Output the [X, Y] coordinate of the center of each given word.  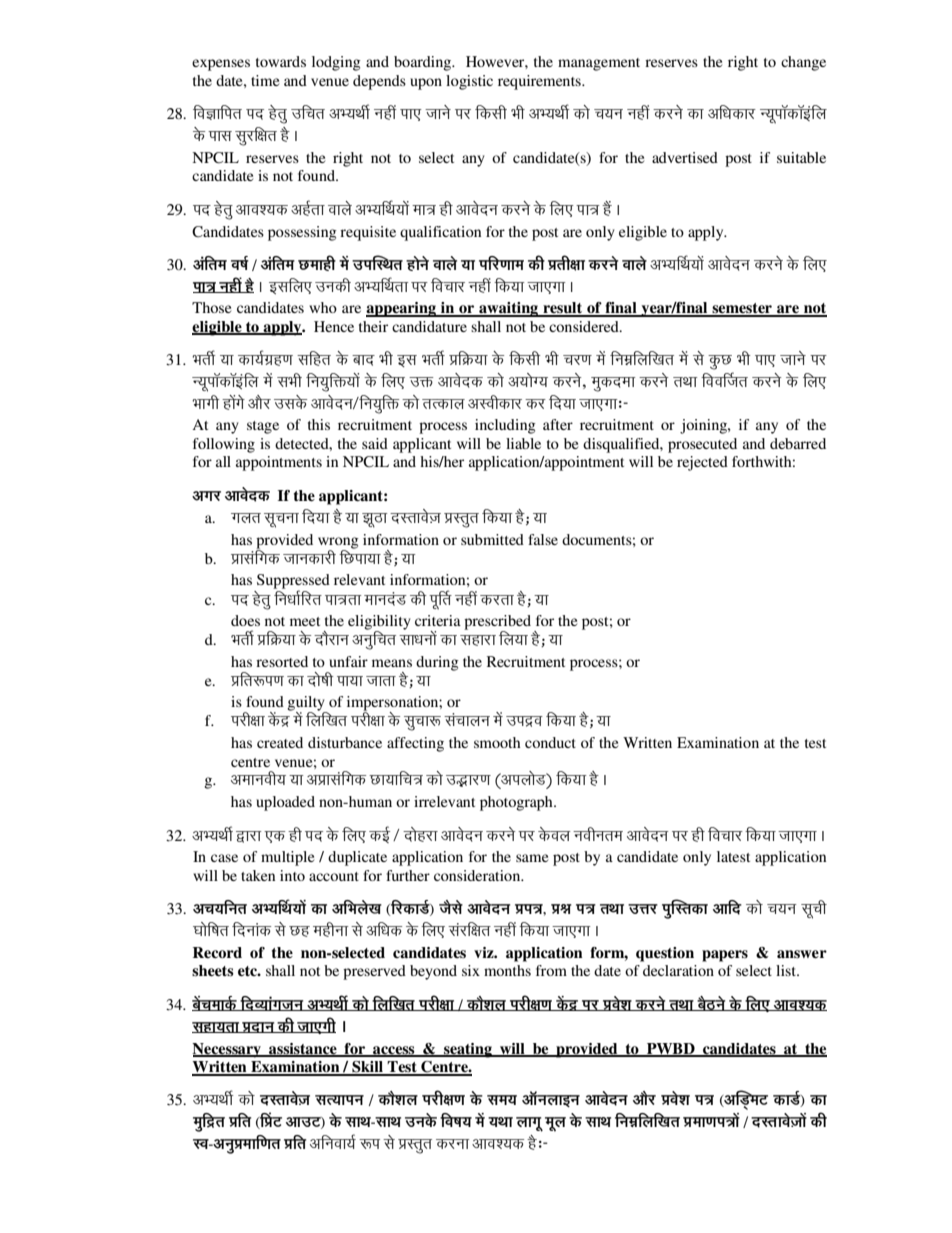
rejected [702, 463]
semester [742, 309]
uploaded [285, 803]
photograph [517, 803]
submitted [492, 539]
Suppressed [293, 582]
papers [725, 956]
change [803, 63]
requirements [540, 82]
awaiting [509, 309]
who [323, 307]
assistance [303, 1049]
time [265, 80]
